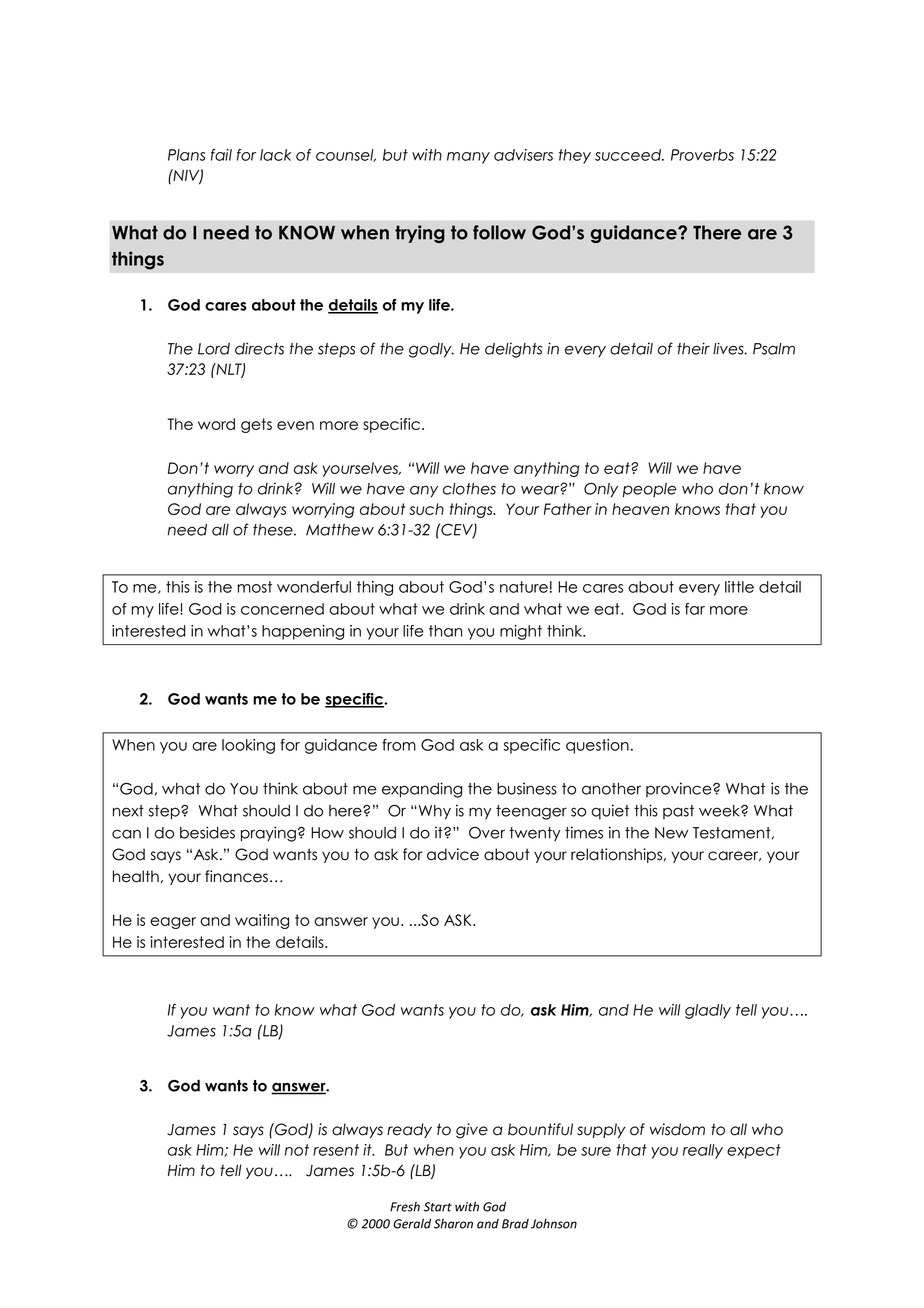 The width and height of the document is (924, 1308). I want to click on far, so click(695, 609).
